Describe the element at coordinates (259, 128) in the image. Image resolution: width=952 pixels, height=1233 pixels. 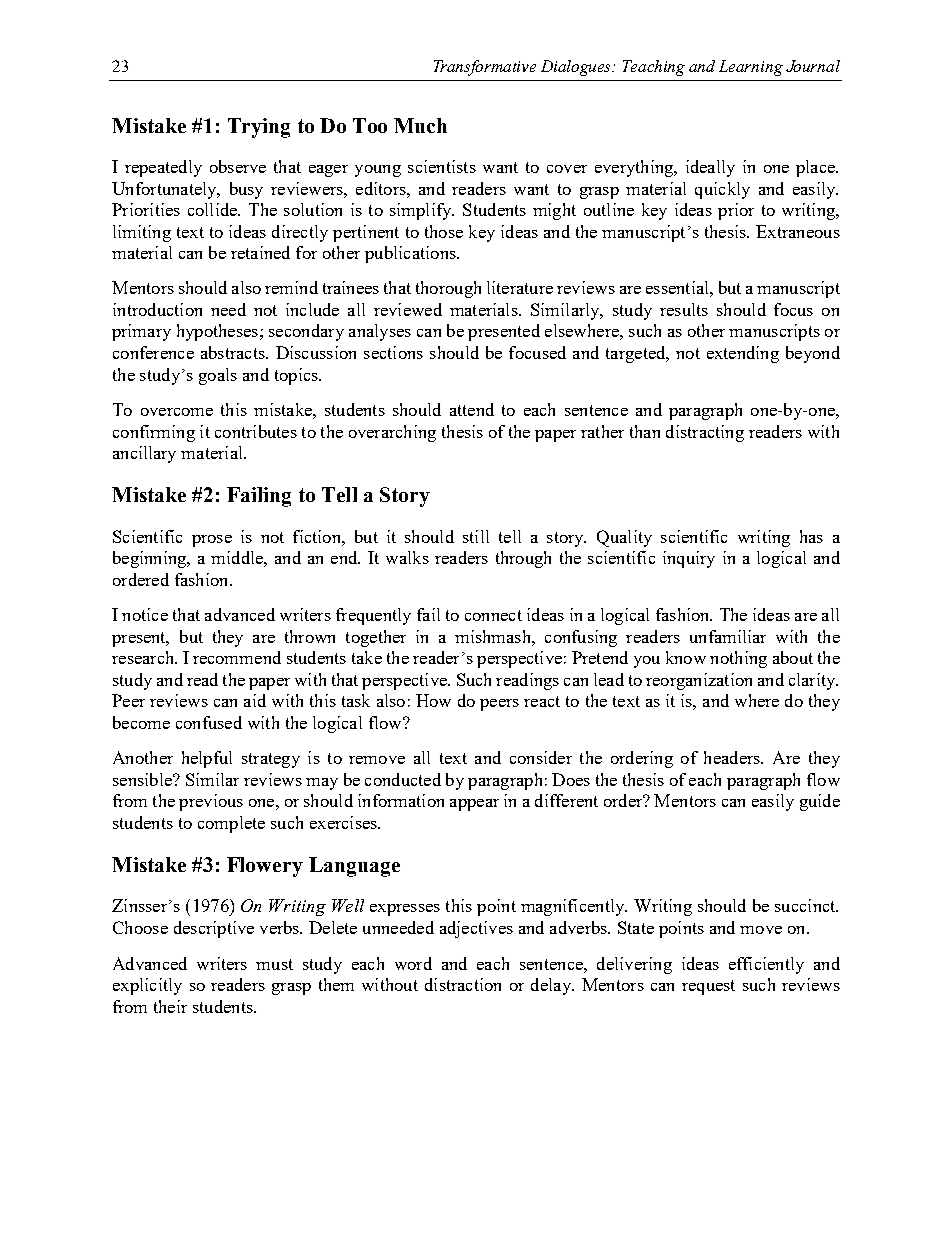
I see `Trying` at that location.
